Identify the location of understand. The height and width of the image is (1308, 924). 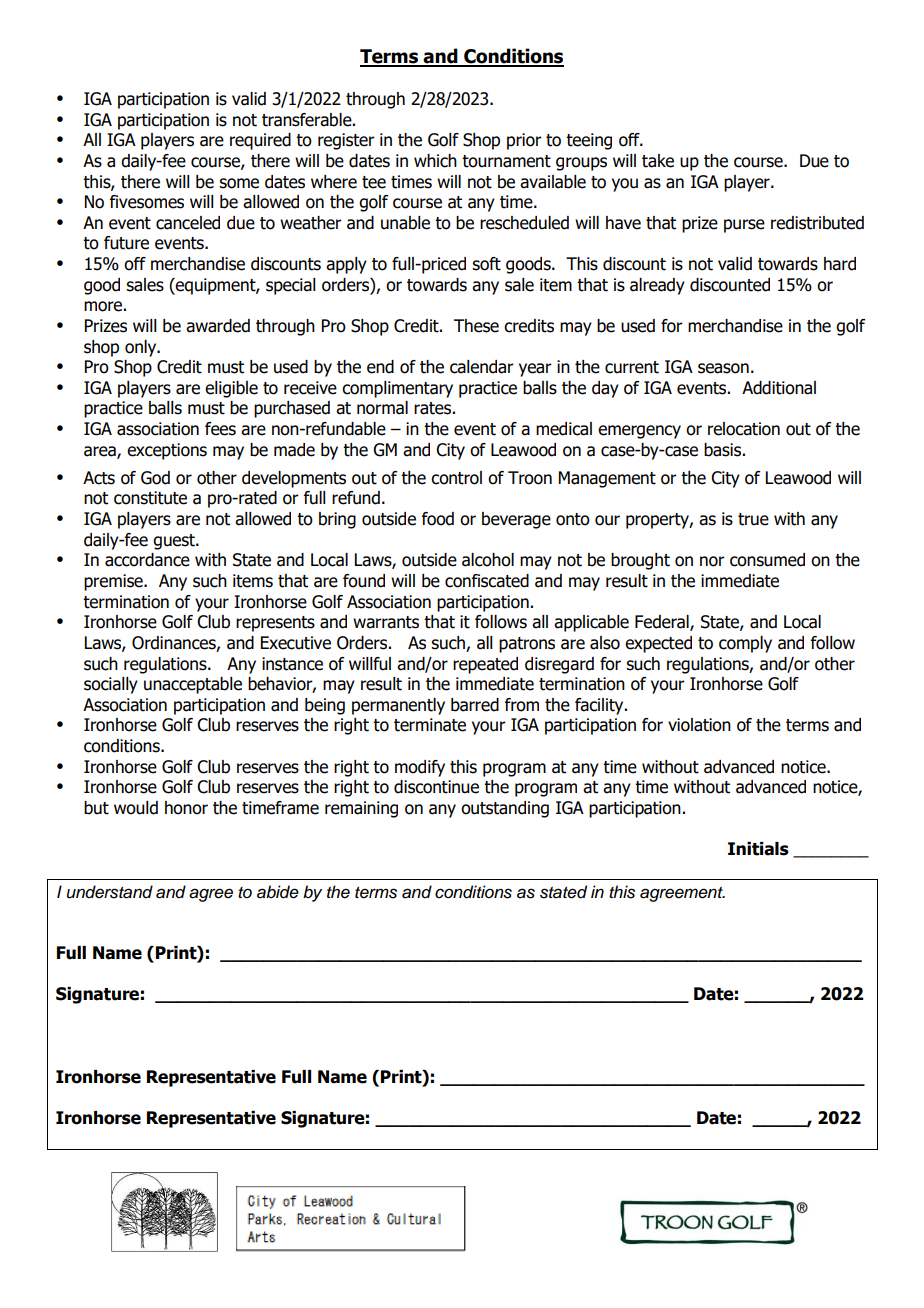
(110, 892).
